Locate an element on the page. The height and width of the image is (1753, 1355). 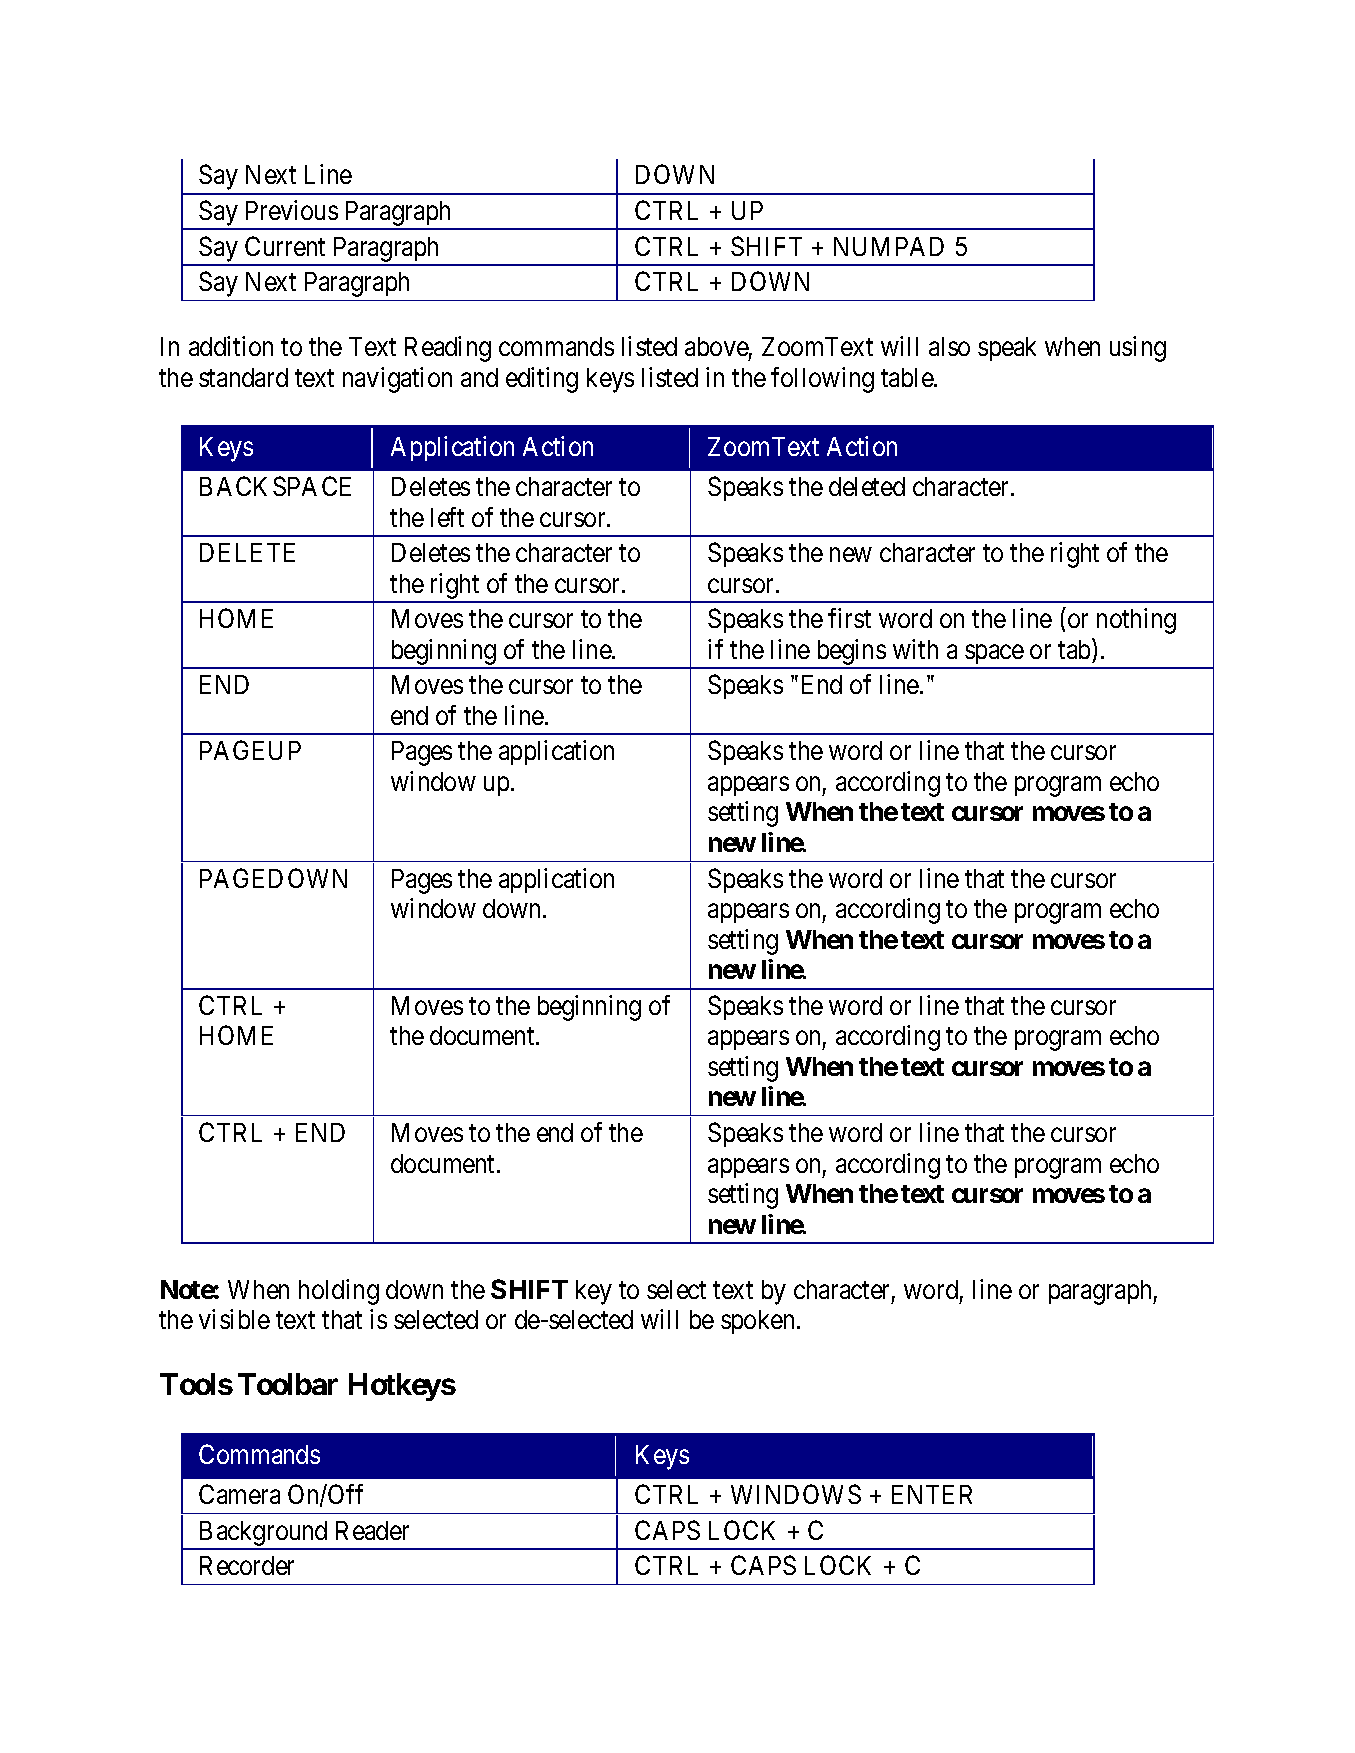
Reader is located at coordinates (372, 1530).
